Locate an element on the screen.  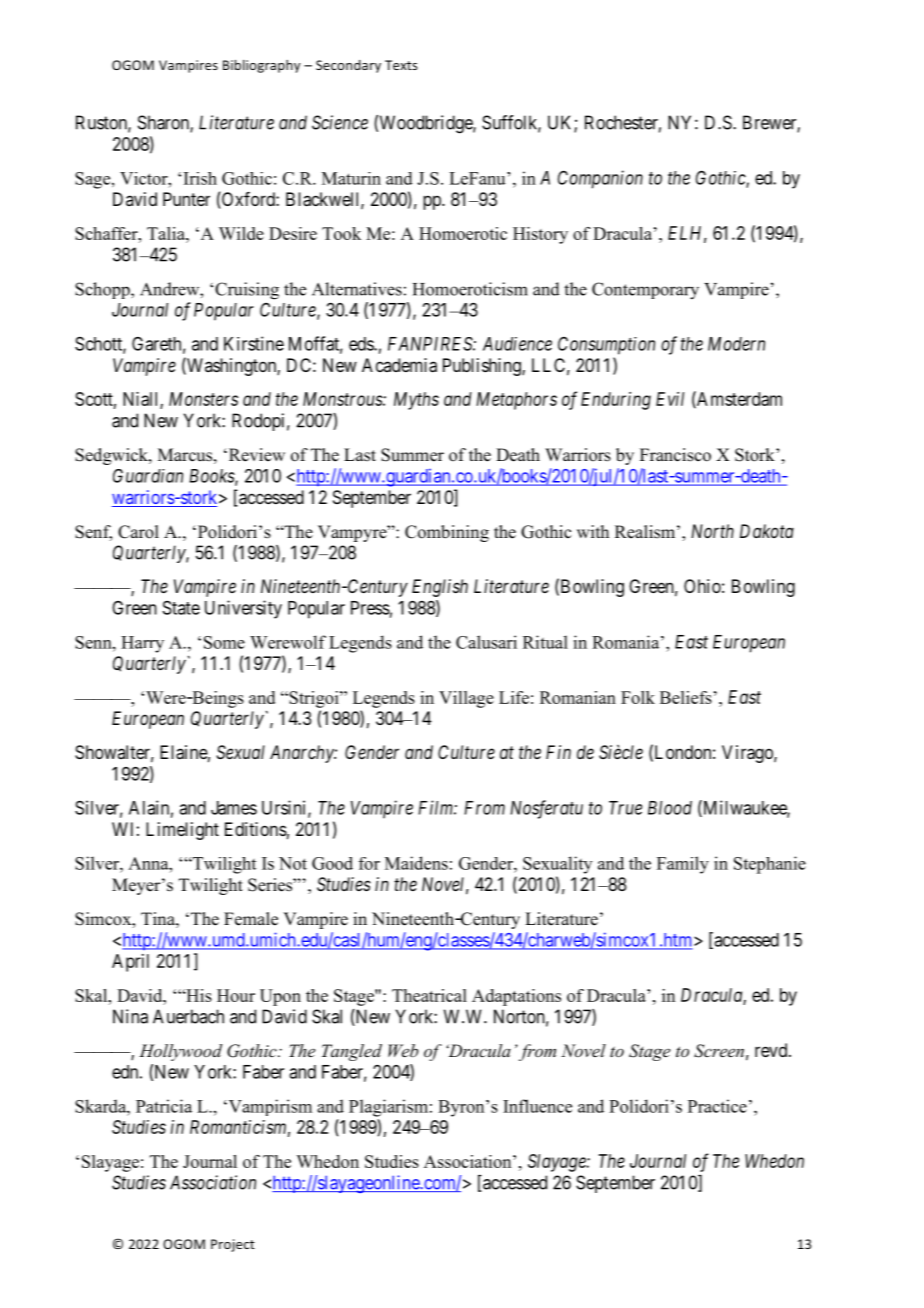
Some is located at coordinates (224, 642).
